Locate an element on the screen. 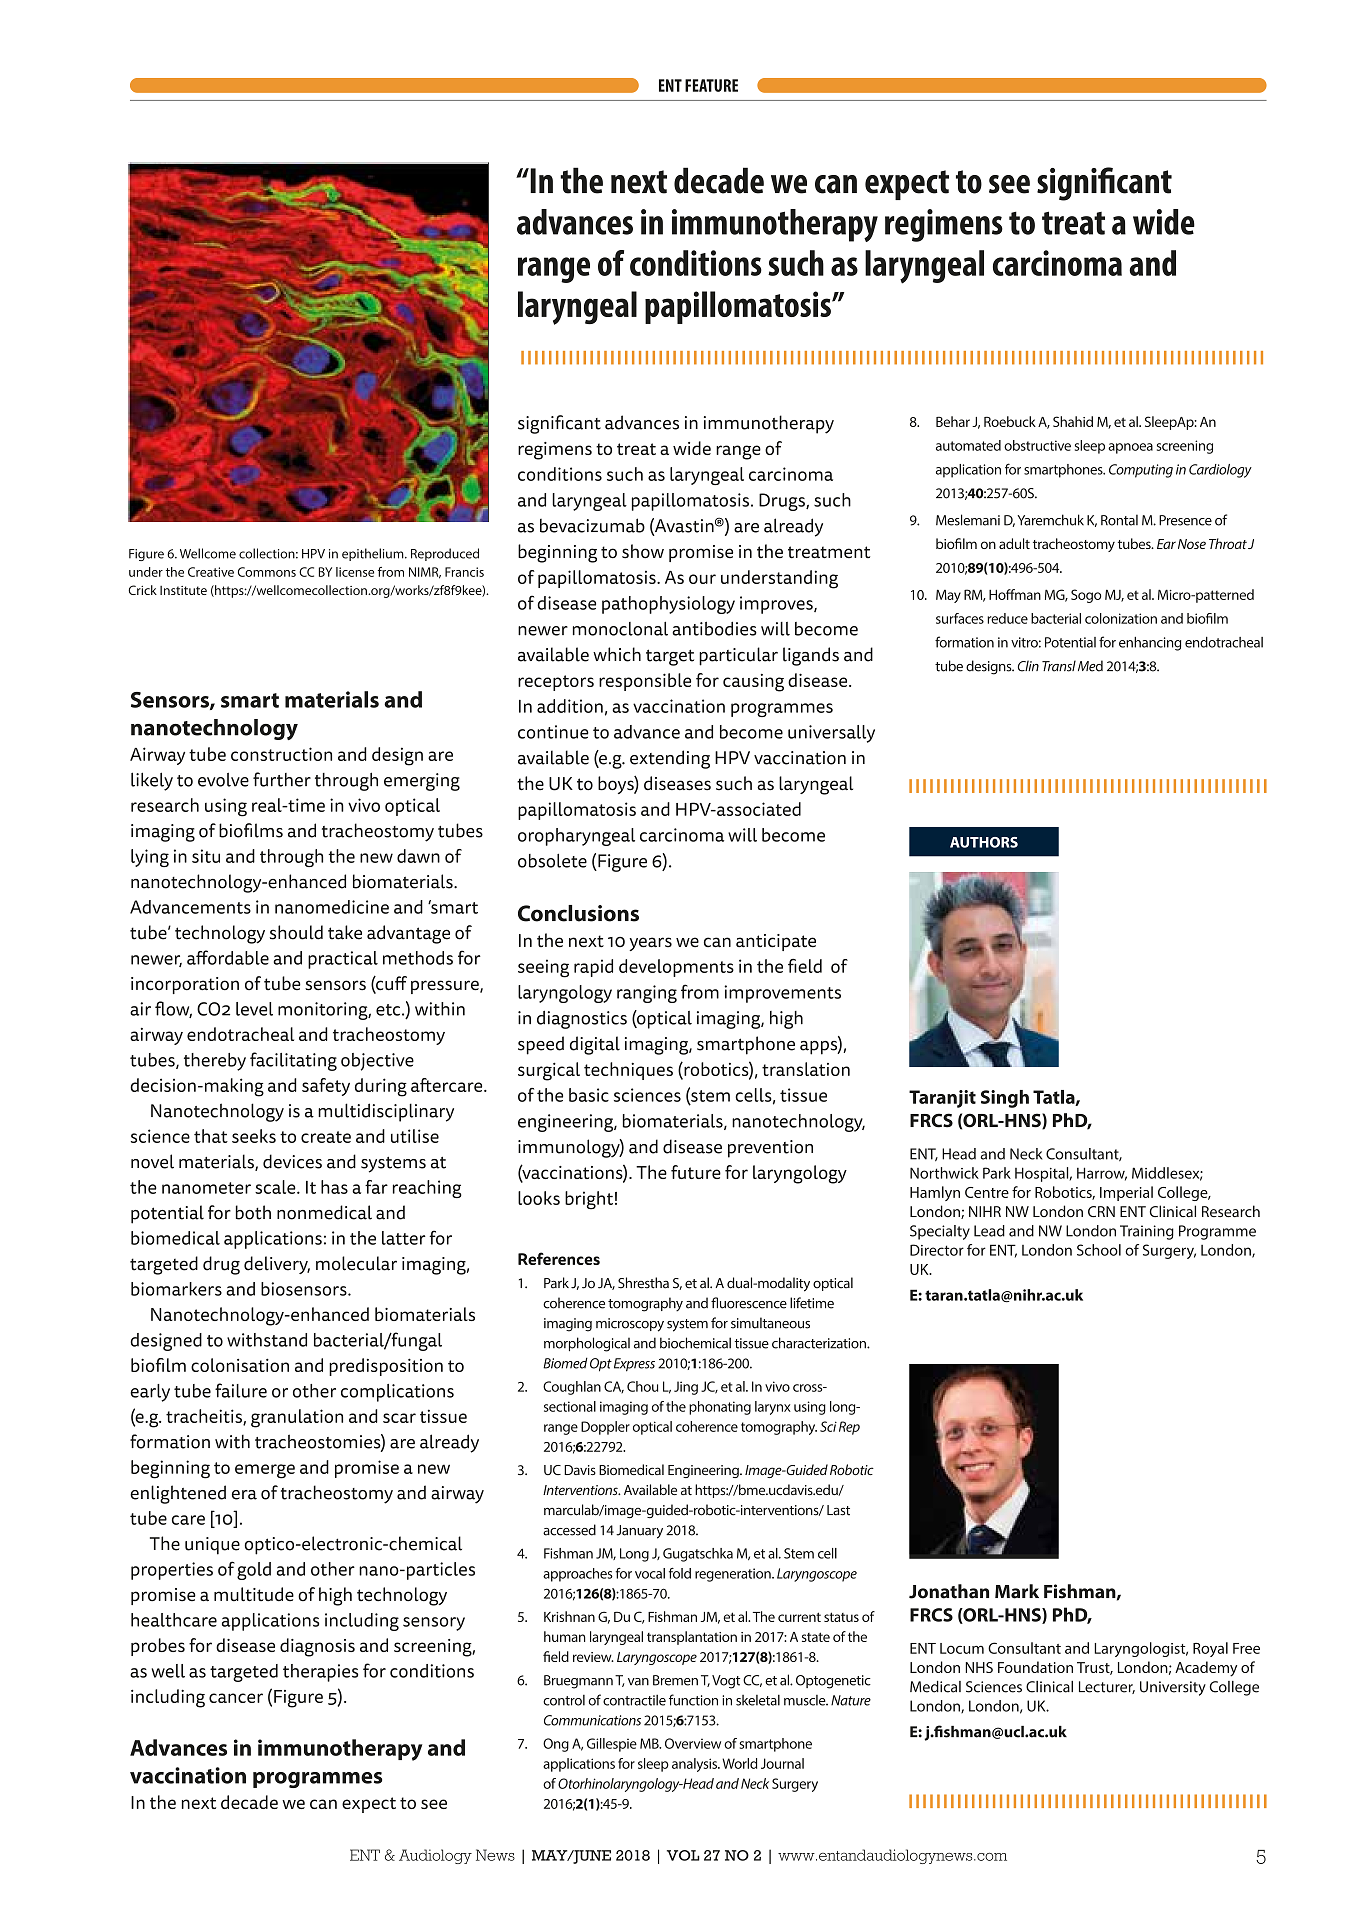  show is located at coordinates (643, 551).
